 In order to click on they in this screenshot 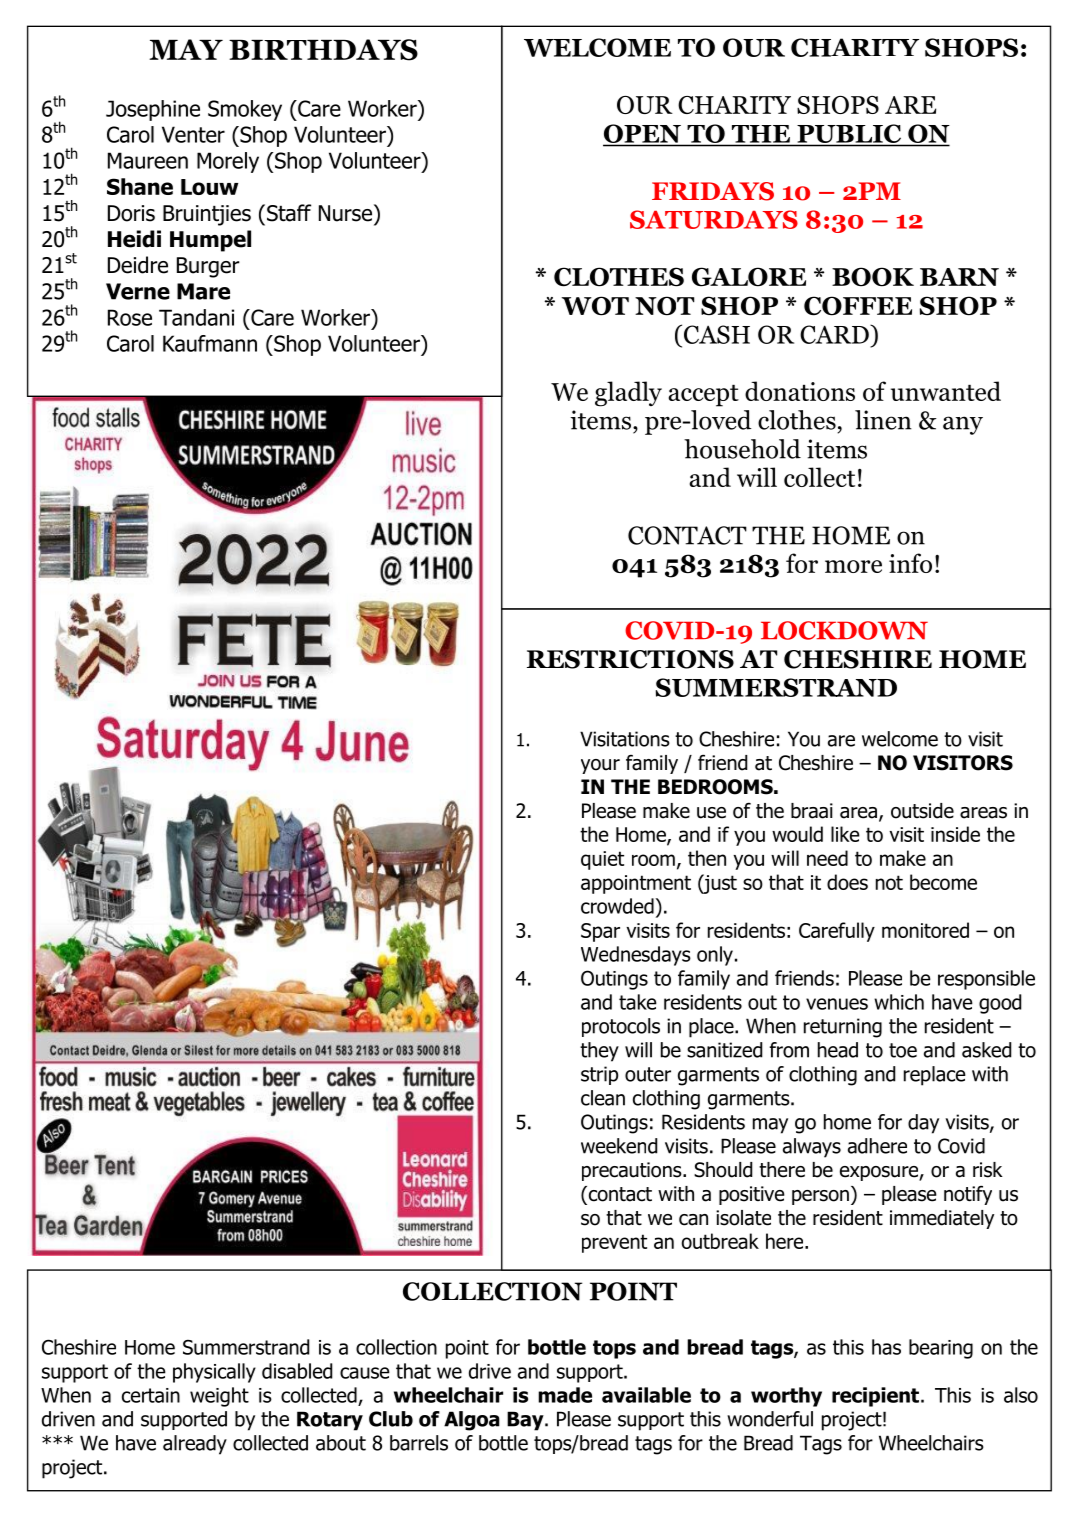, I will do `click(599, 1052)`.
